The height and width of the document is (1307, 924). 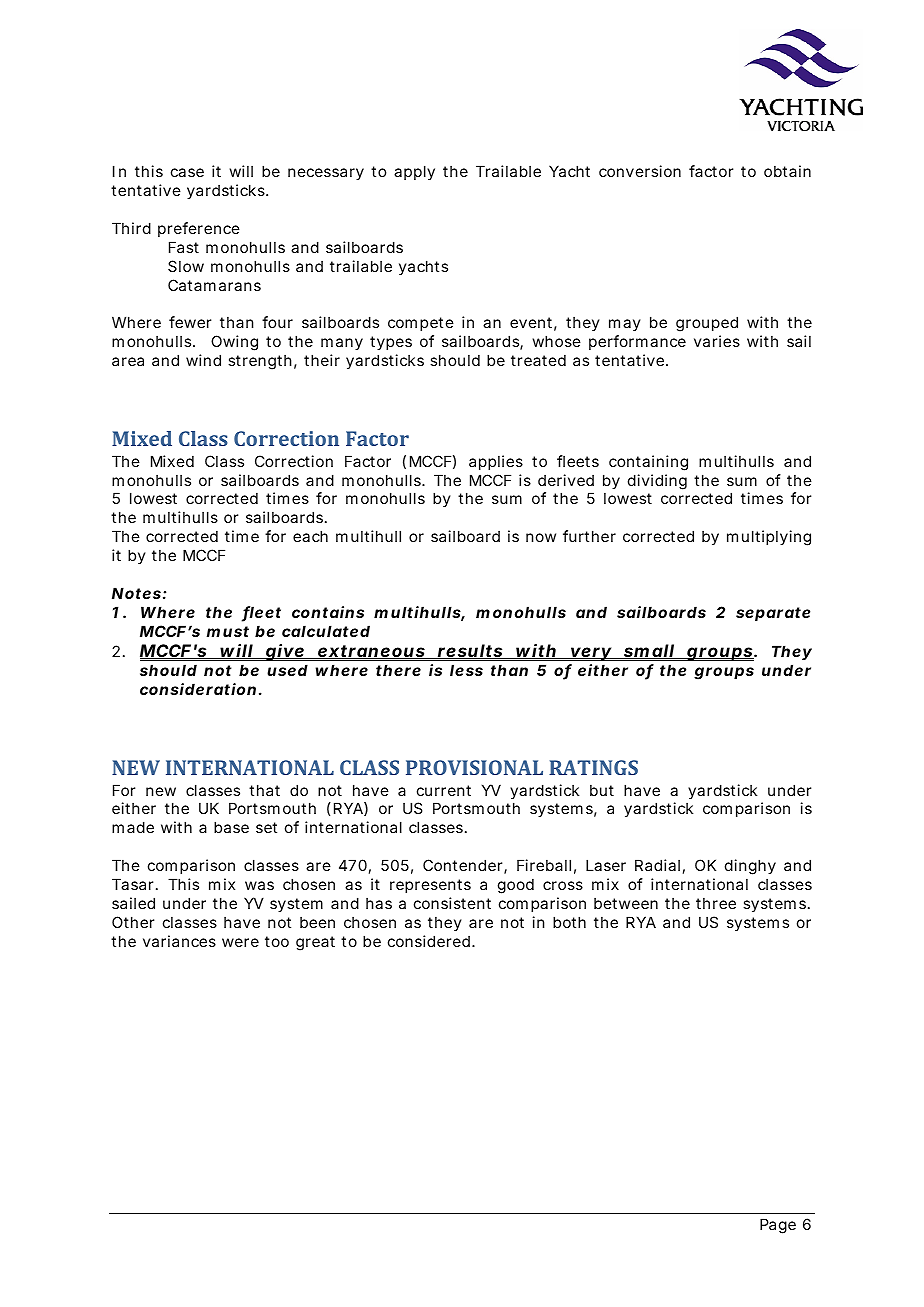 I want to click on multiplying, so click(x=769, y=538).
